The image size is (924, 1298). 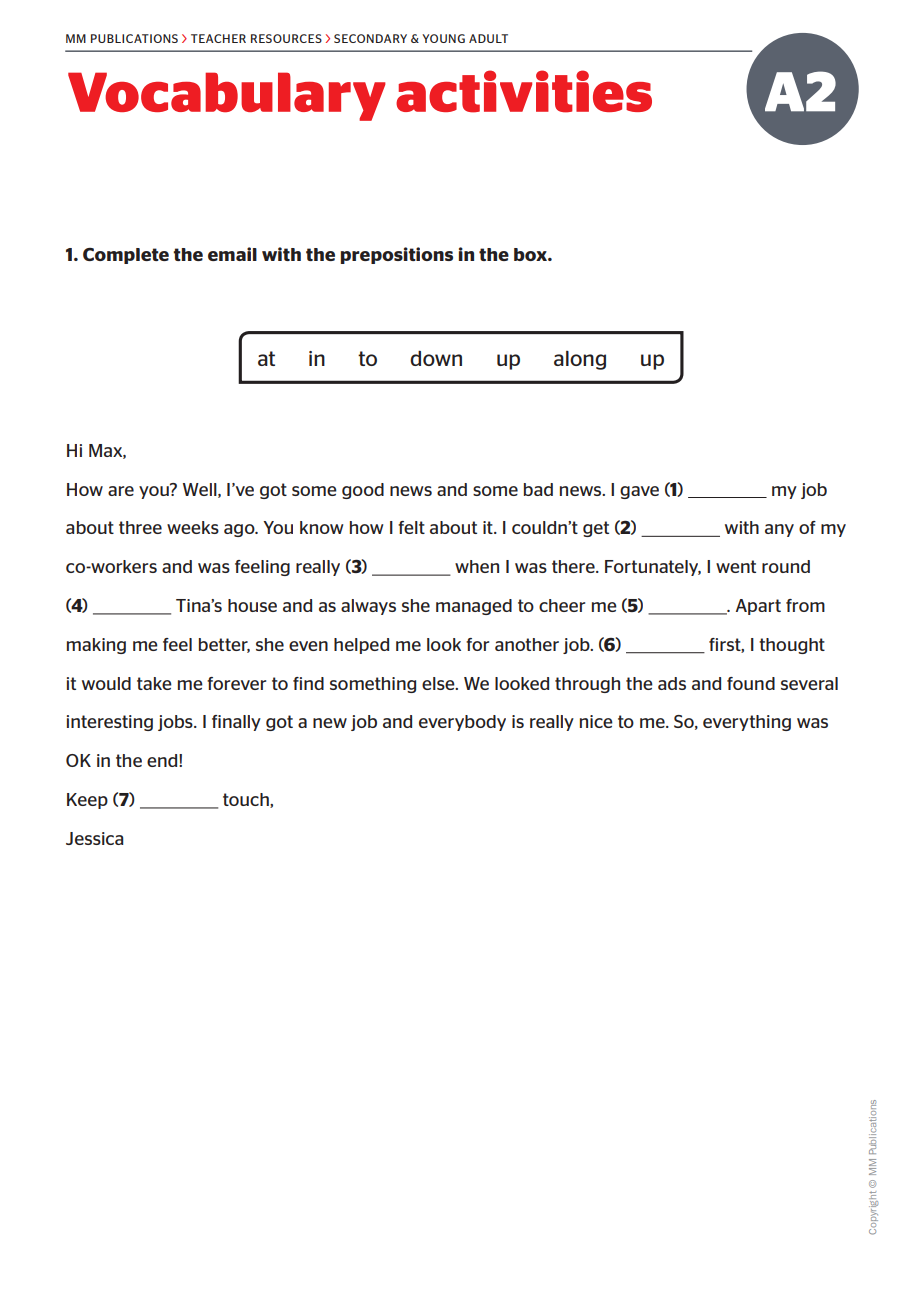 I want to click on touch, so click(x=247, y=800).
